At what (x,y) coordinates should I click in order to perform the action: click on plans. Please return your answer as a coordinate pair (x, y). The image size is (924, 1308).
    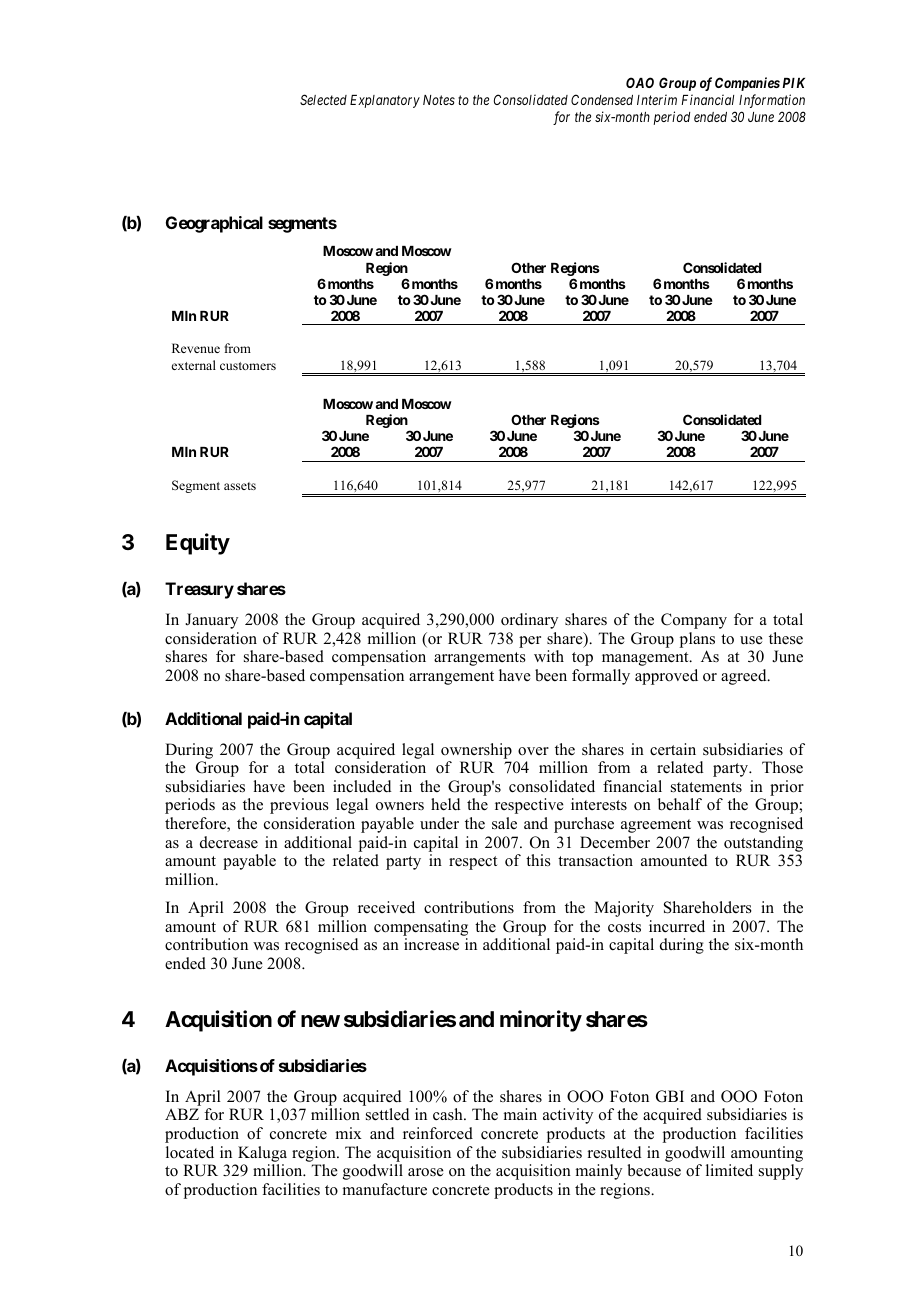
    Looking at the image, I should click on (697, 640).
